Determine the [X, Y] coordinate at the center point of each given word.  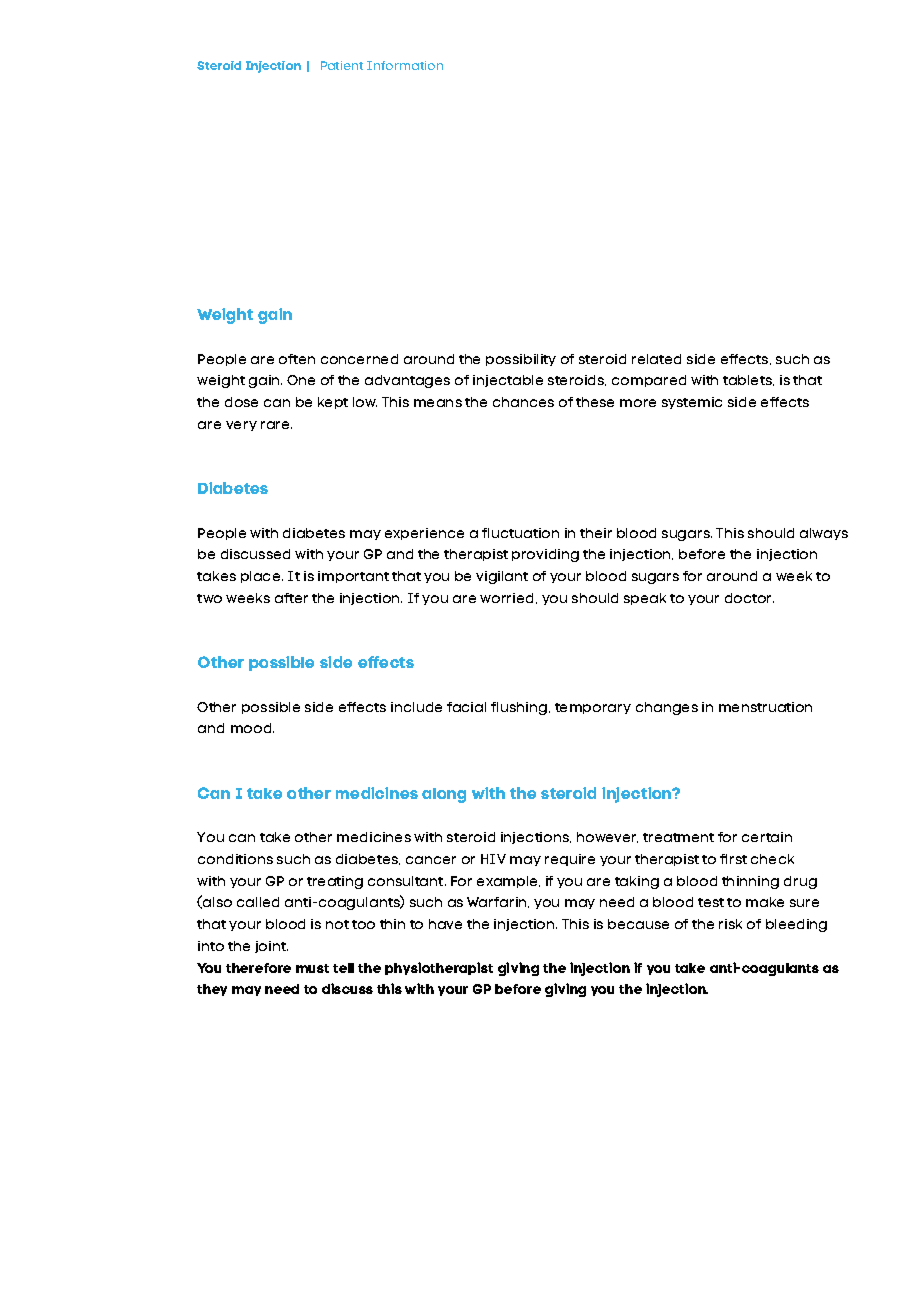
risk [730, 924]
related [656, 359]
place [262, 577]
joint [271, 947]
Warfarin [498, 902]
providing [545, 555]
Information [405, 65]
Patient [342, 65]
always [824, 534]
